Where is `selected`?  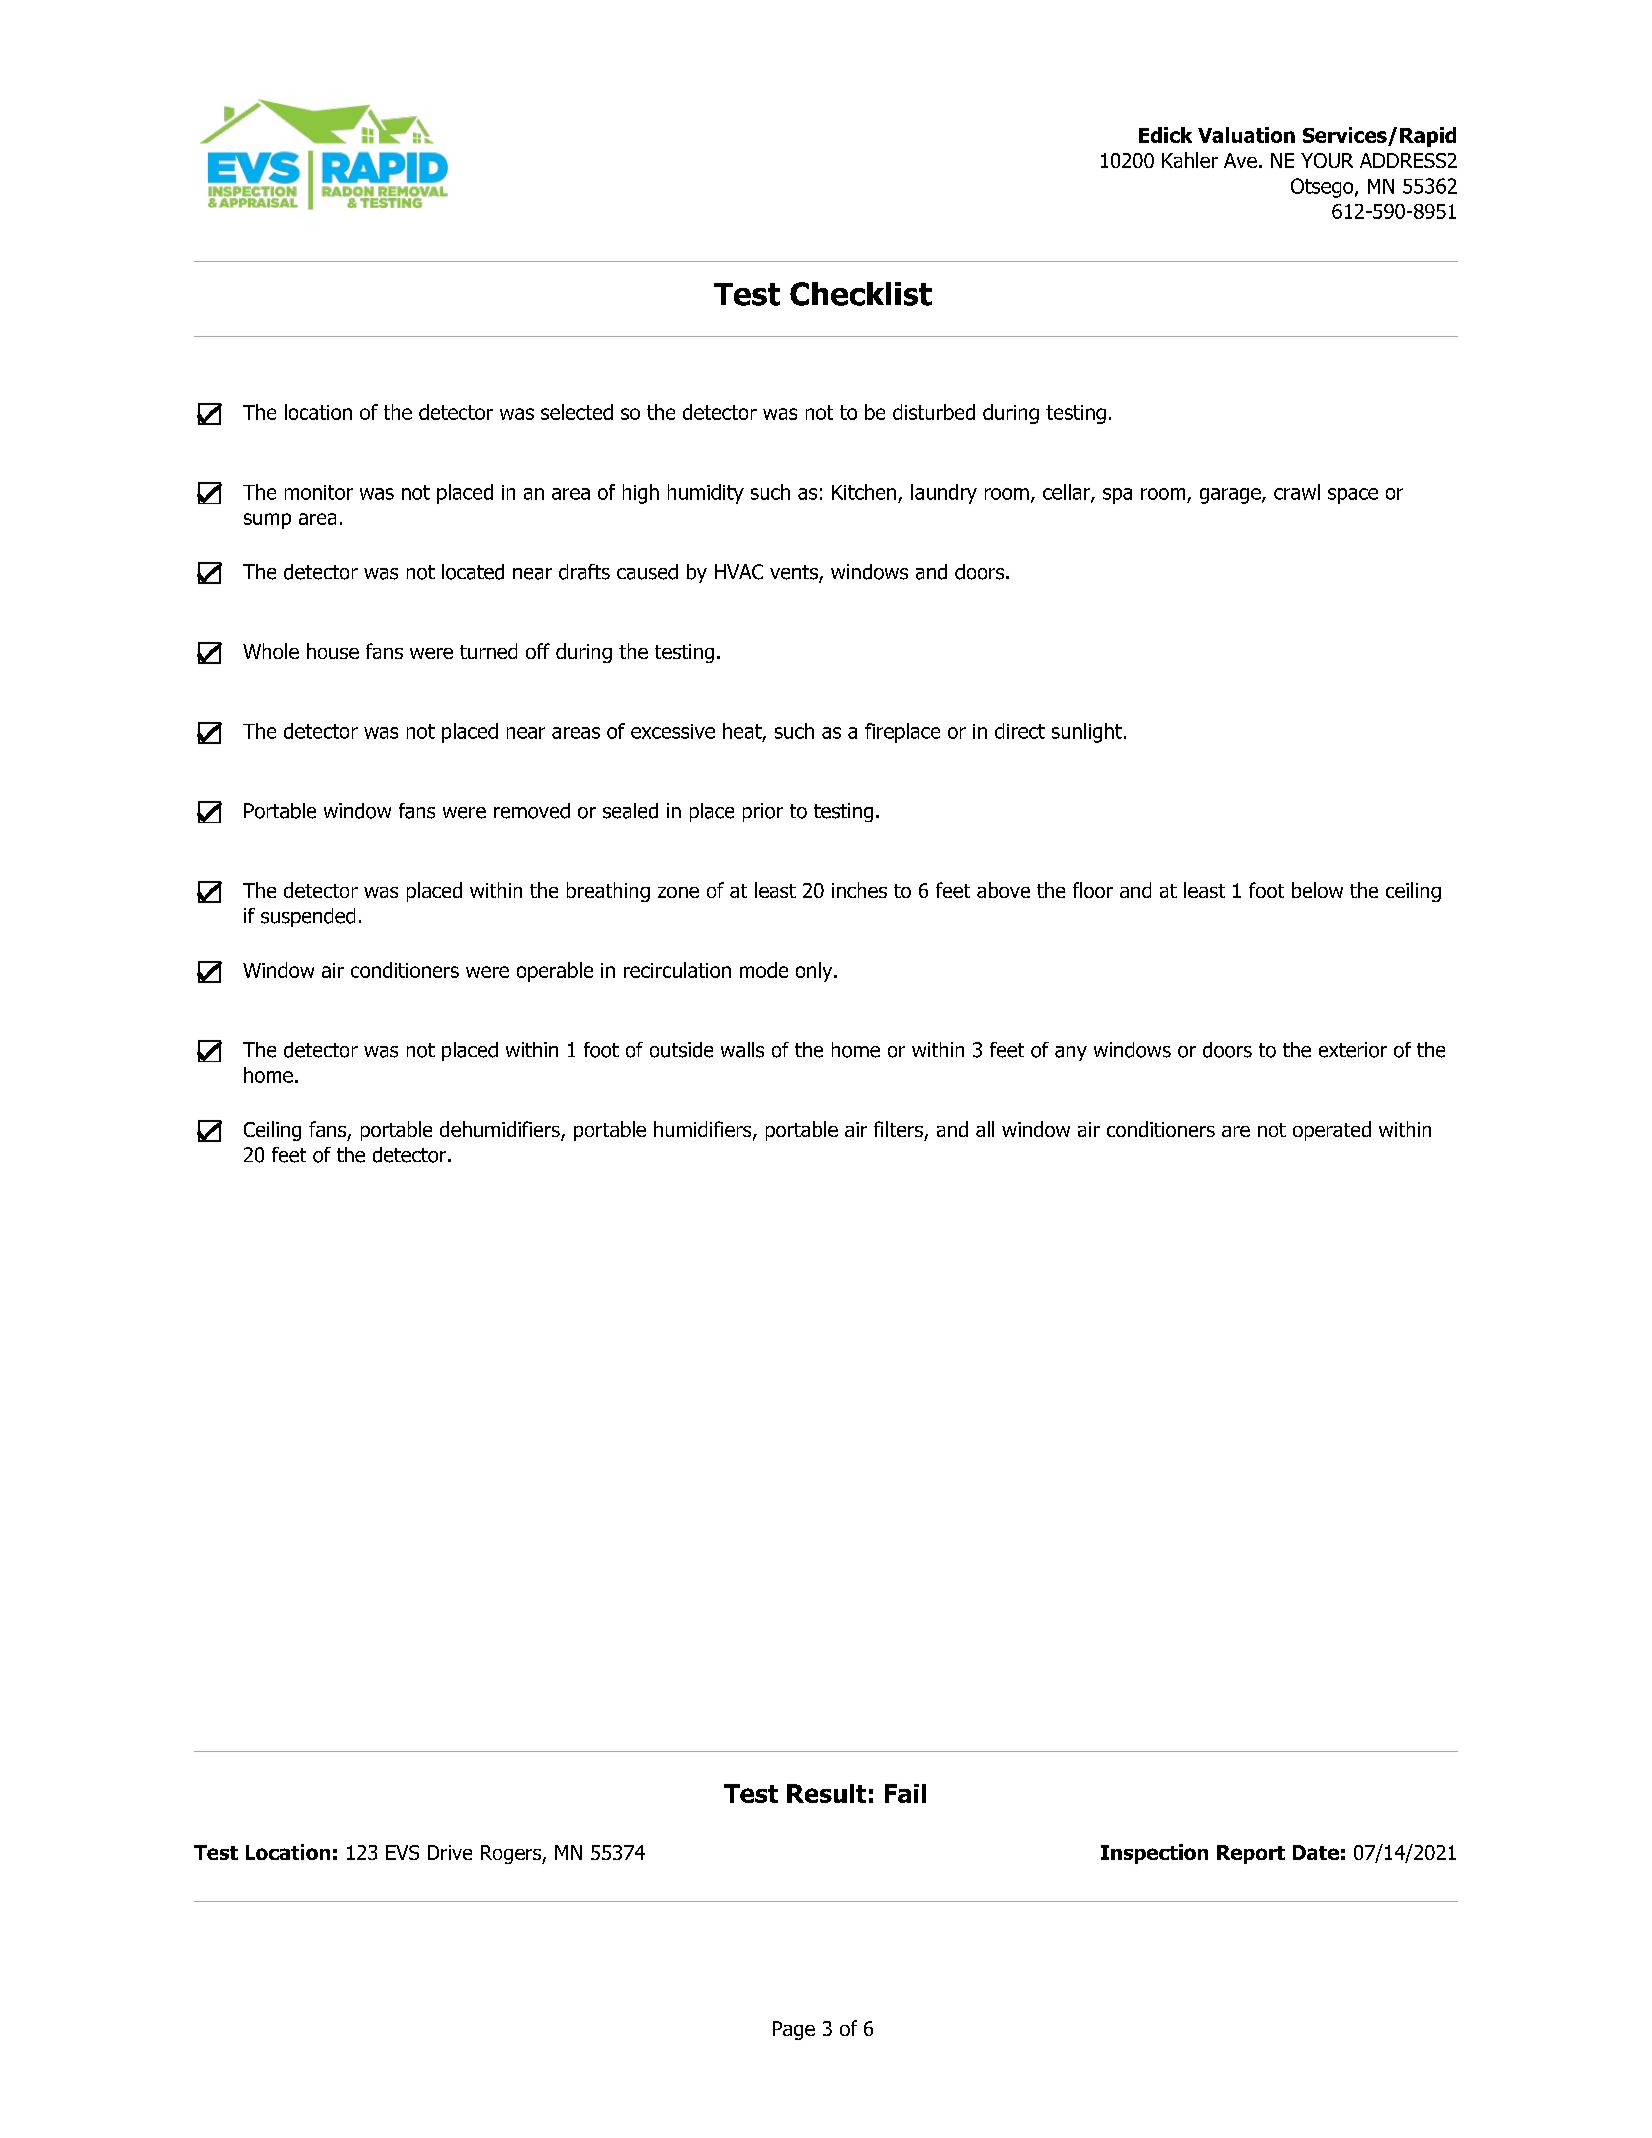 selected is located at coordinates (577, 412).
